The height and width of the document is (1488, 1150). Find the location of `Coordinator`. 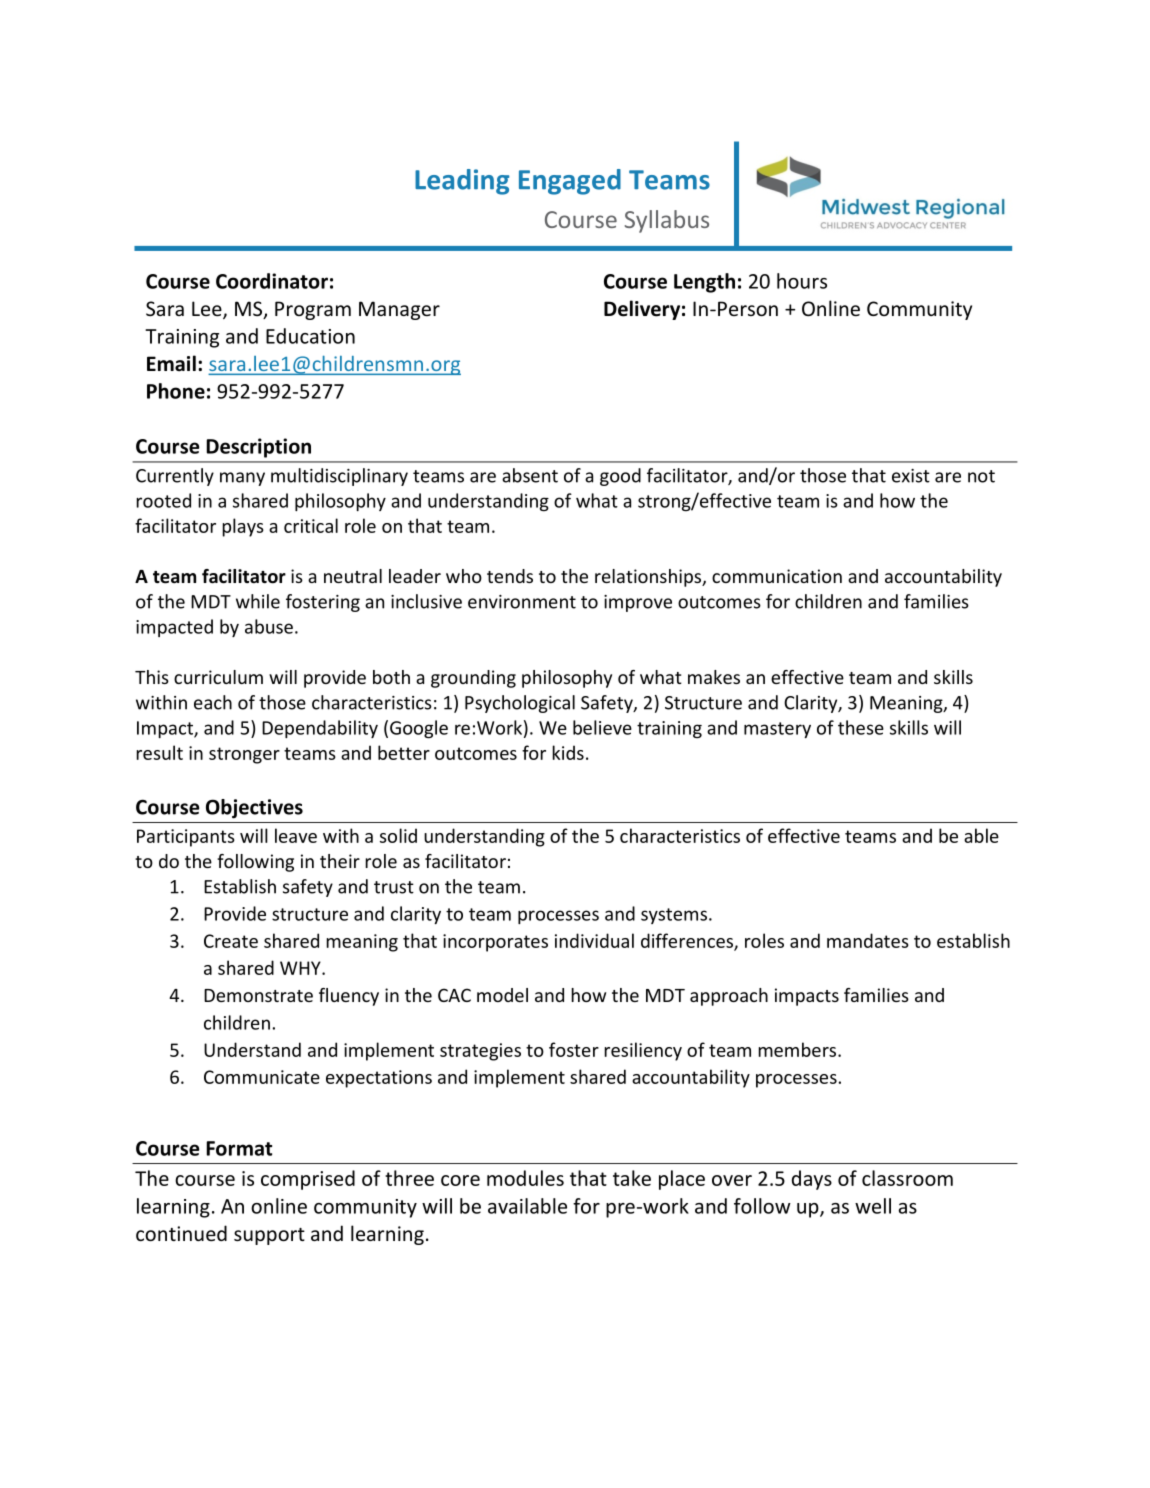

Coordinator is located at coordinates (272, 281).
